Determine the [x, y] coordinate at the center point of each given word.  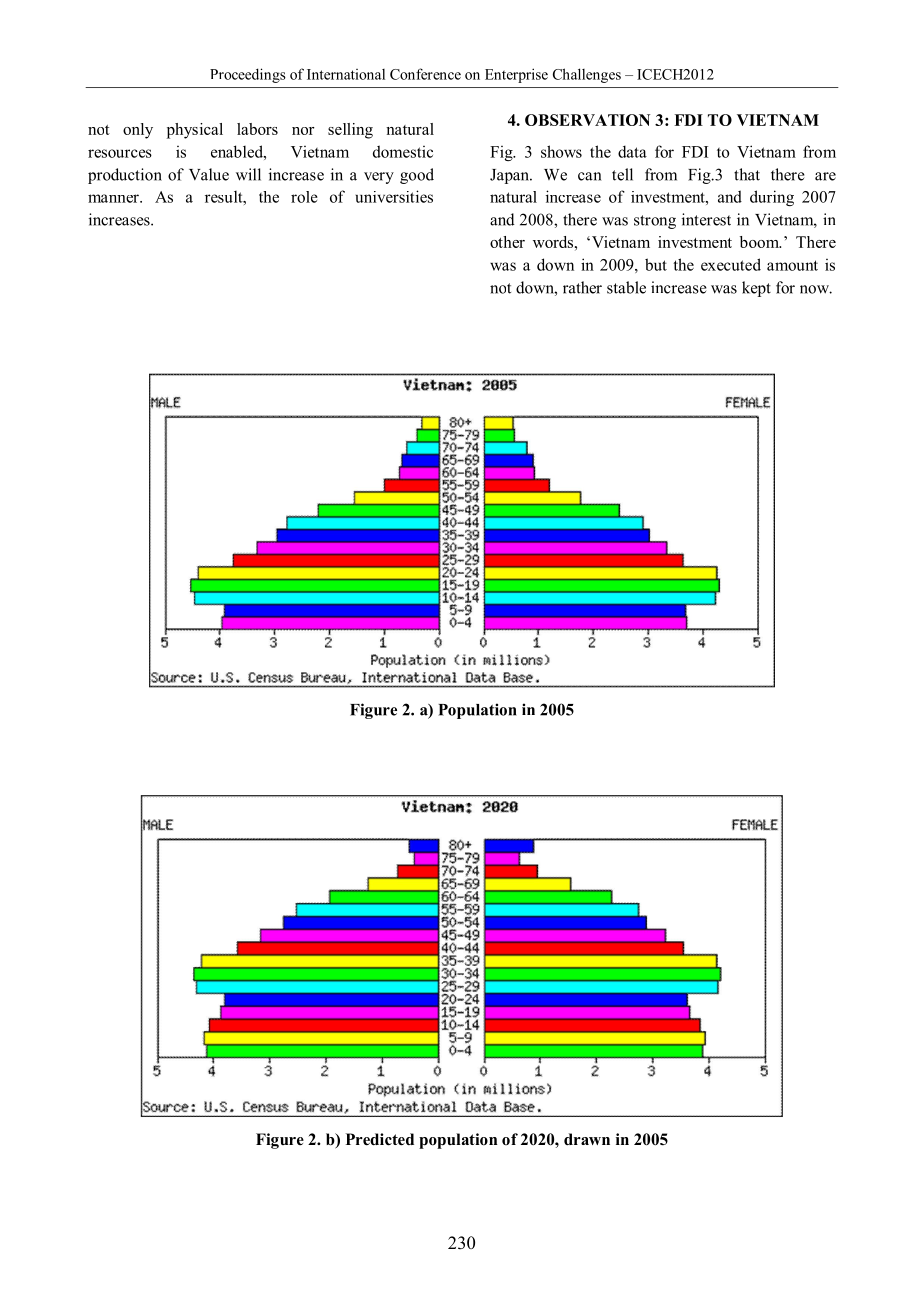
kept [756, 289]
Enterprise [516, 75]
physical [195, 131]
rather [582, 287]
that [747, 174]
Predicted [380, 1139]
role [304, 197]
